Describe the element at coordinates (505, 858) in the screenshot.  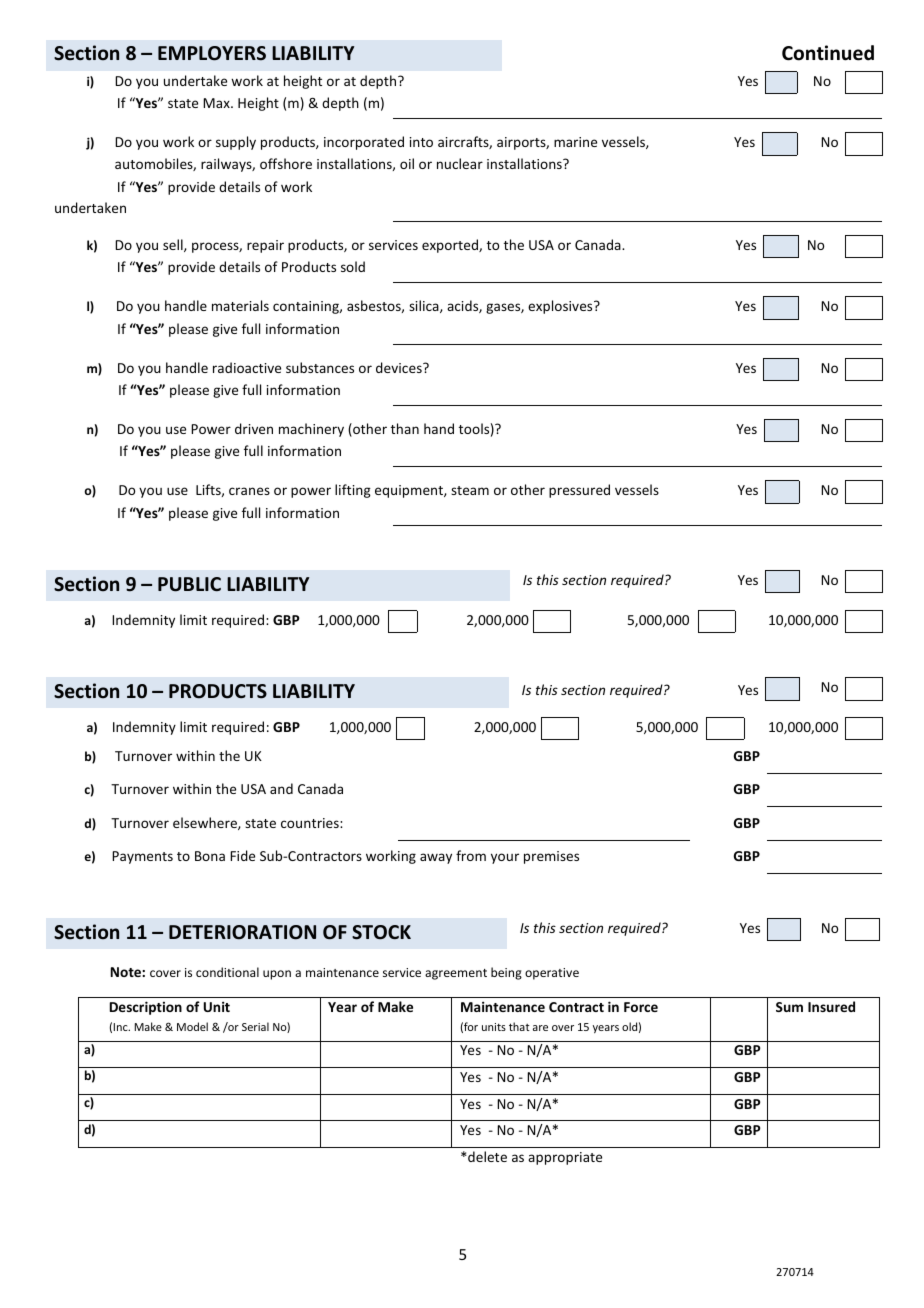
I see `your` at that location.
